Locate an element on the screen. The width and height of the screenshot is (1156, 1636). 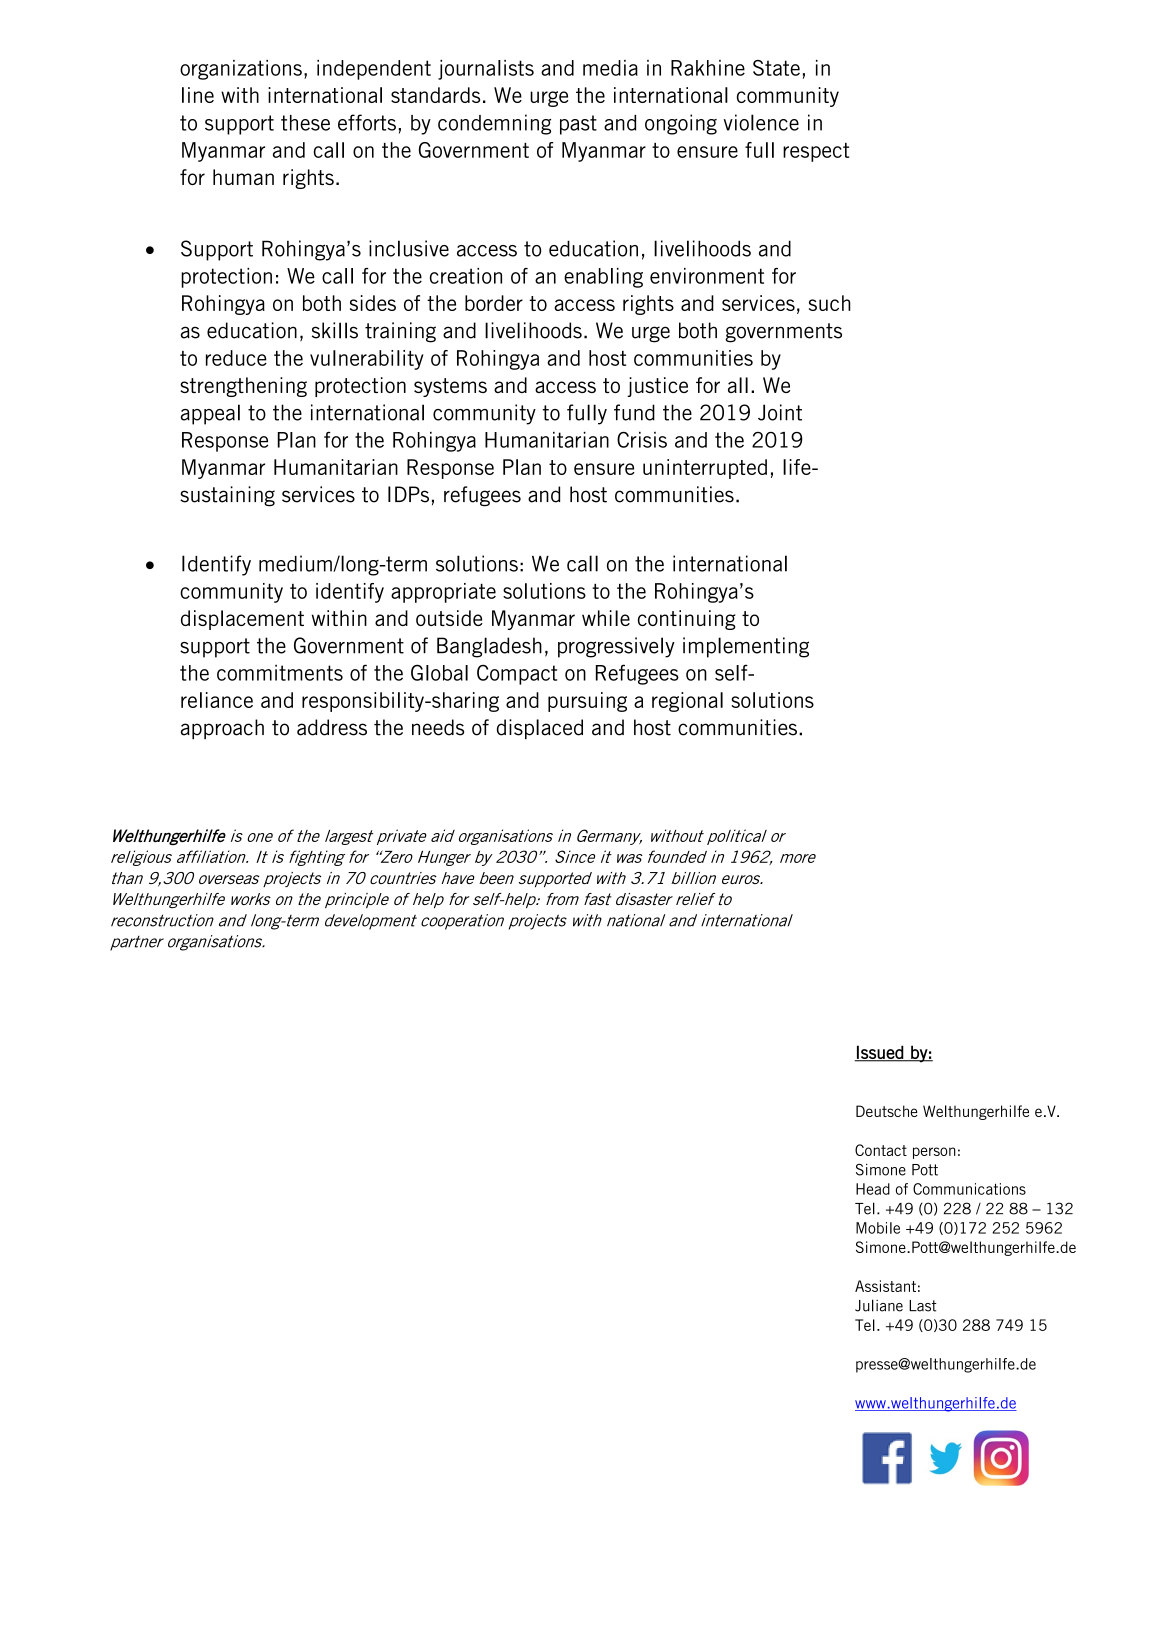
these is located at coordinates (305, 123).
